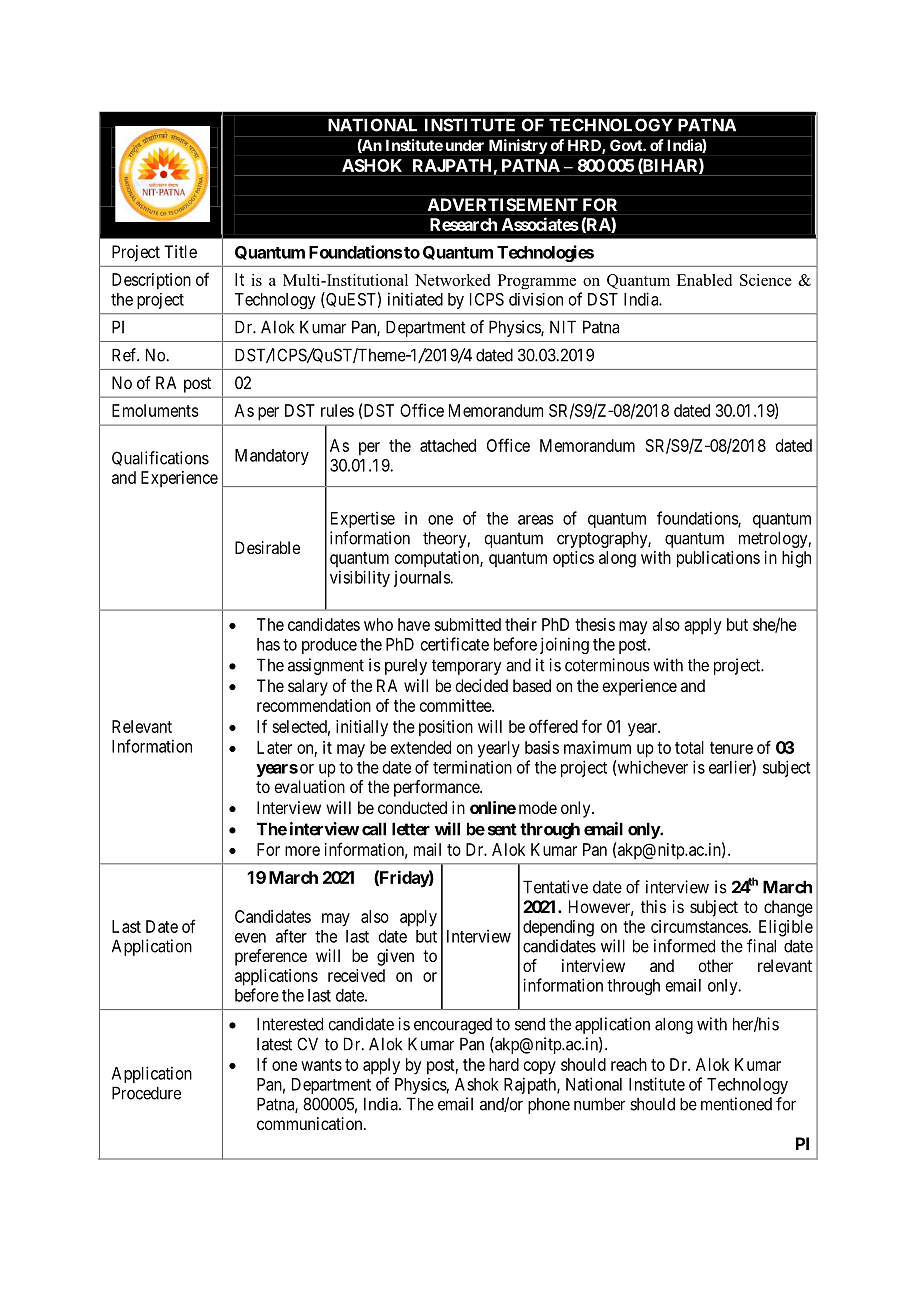 The image size is (924, 1308). Describe the element at coordinates (465, 145) in the image. I see `under` at that location.
